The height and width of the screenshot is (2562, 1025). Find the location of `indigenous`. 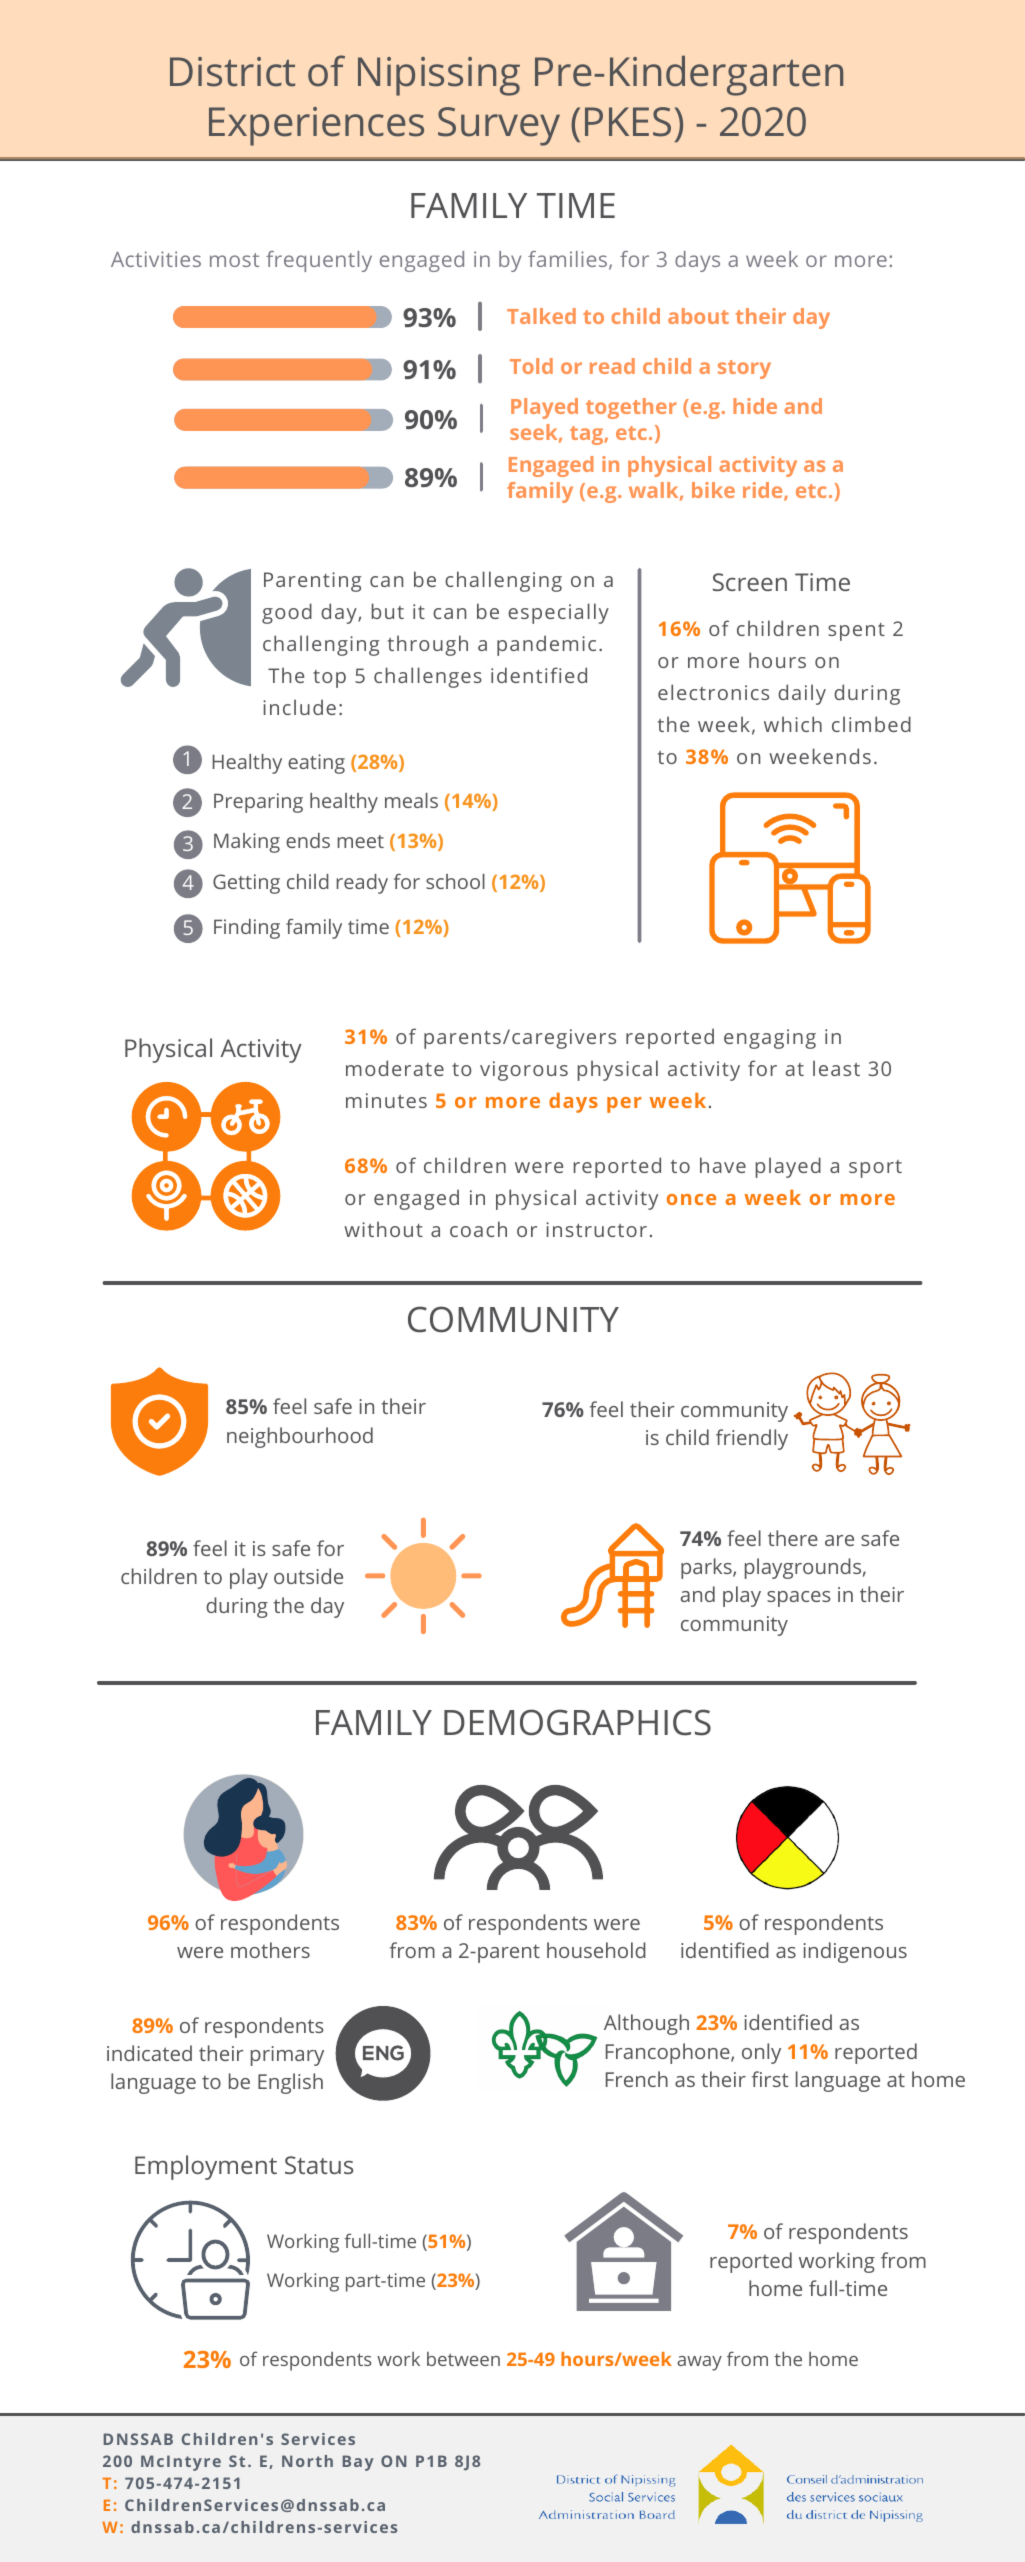

indigenous is located at coordinates (855, 1952).
